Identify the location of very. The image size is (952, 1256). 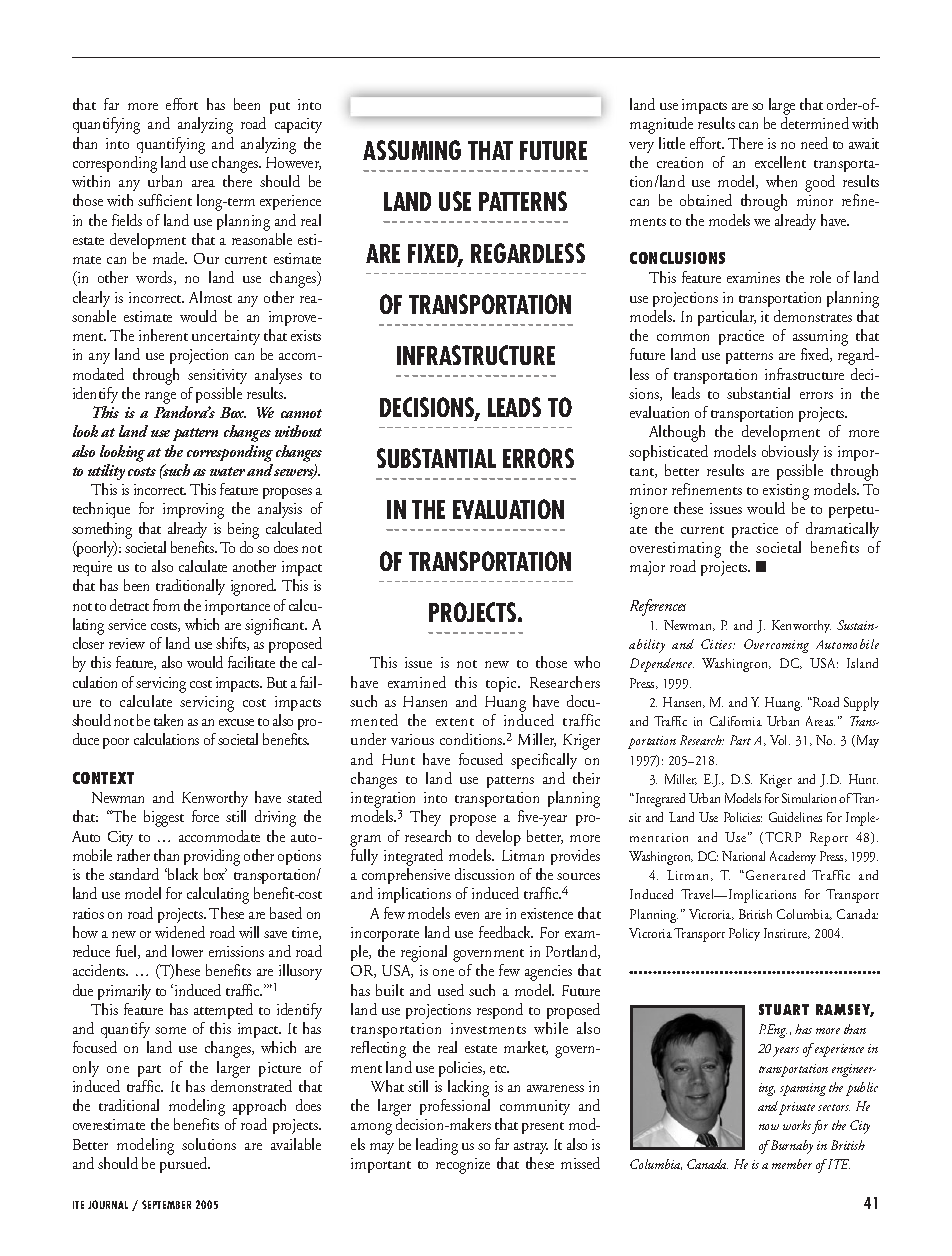
(641, 147).
